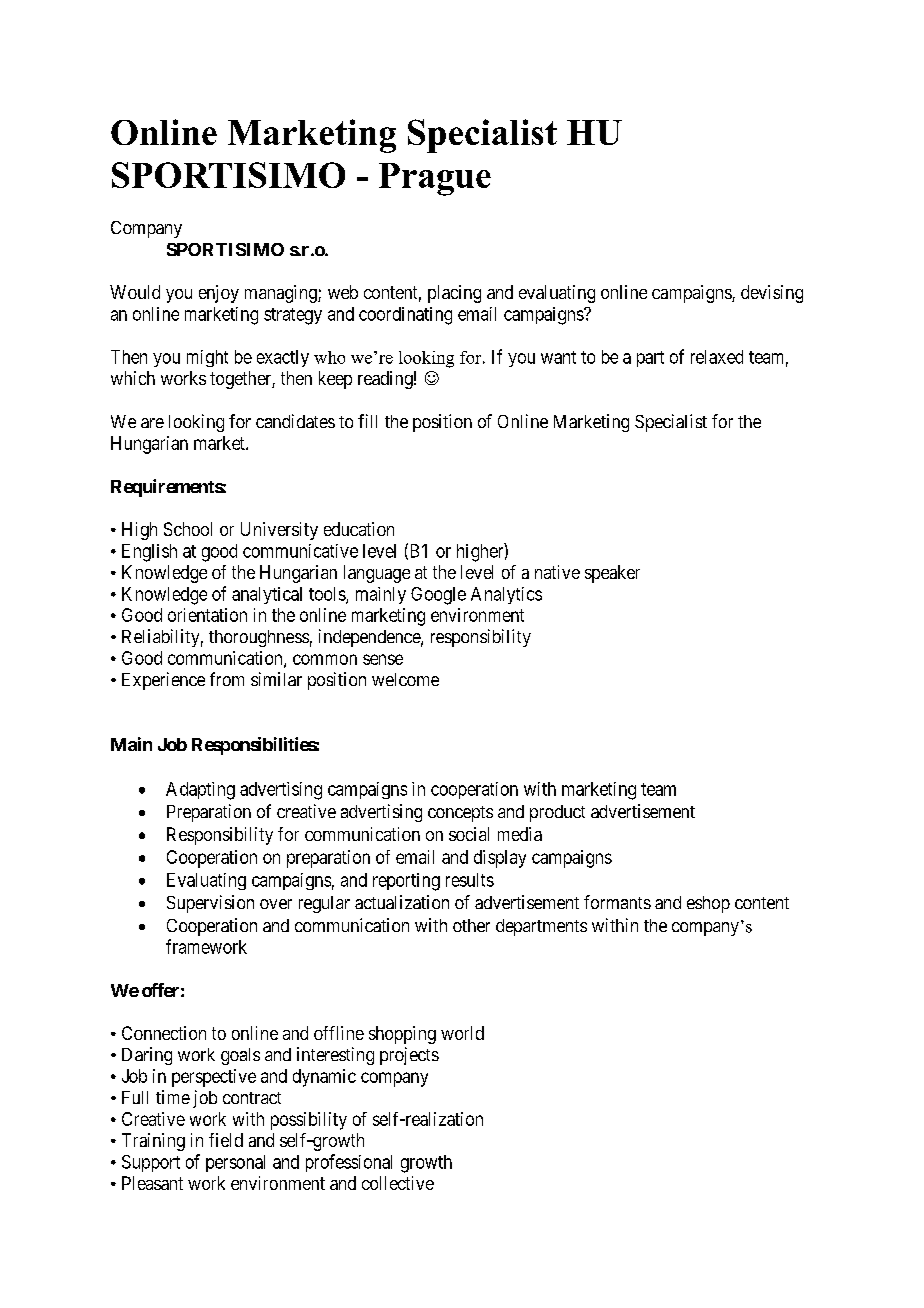  What do you see at coordinates (219, 294) in the screenshot?
I see `enjoy` at bounding box center [219, 294].
